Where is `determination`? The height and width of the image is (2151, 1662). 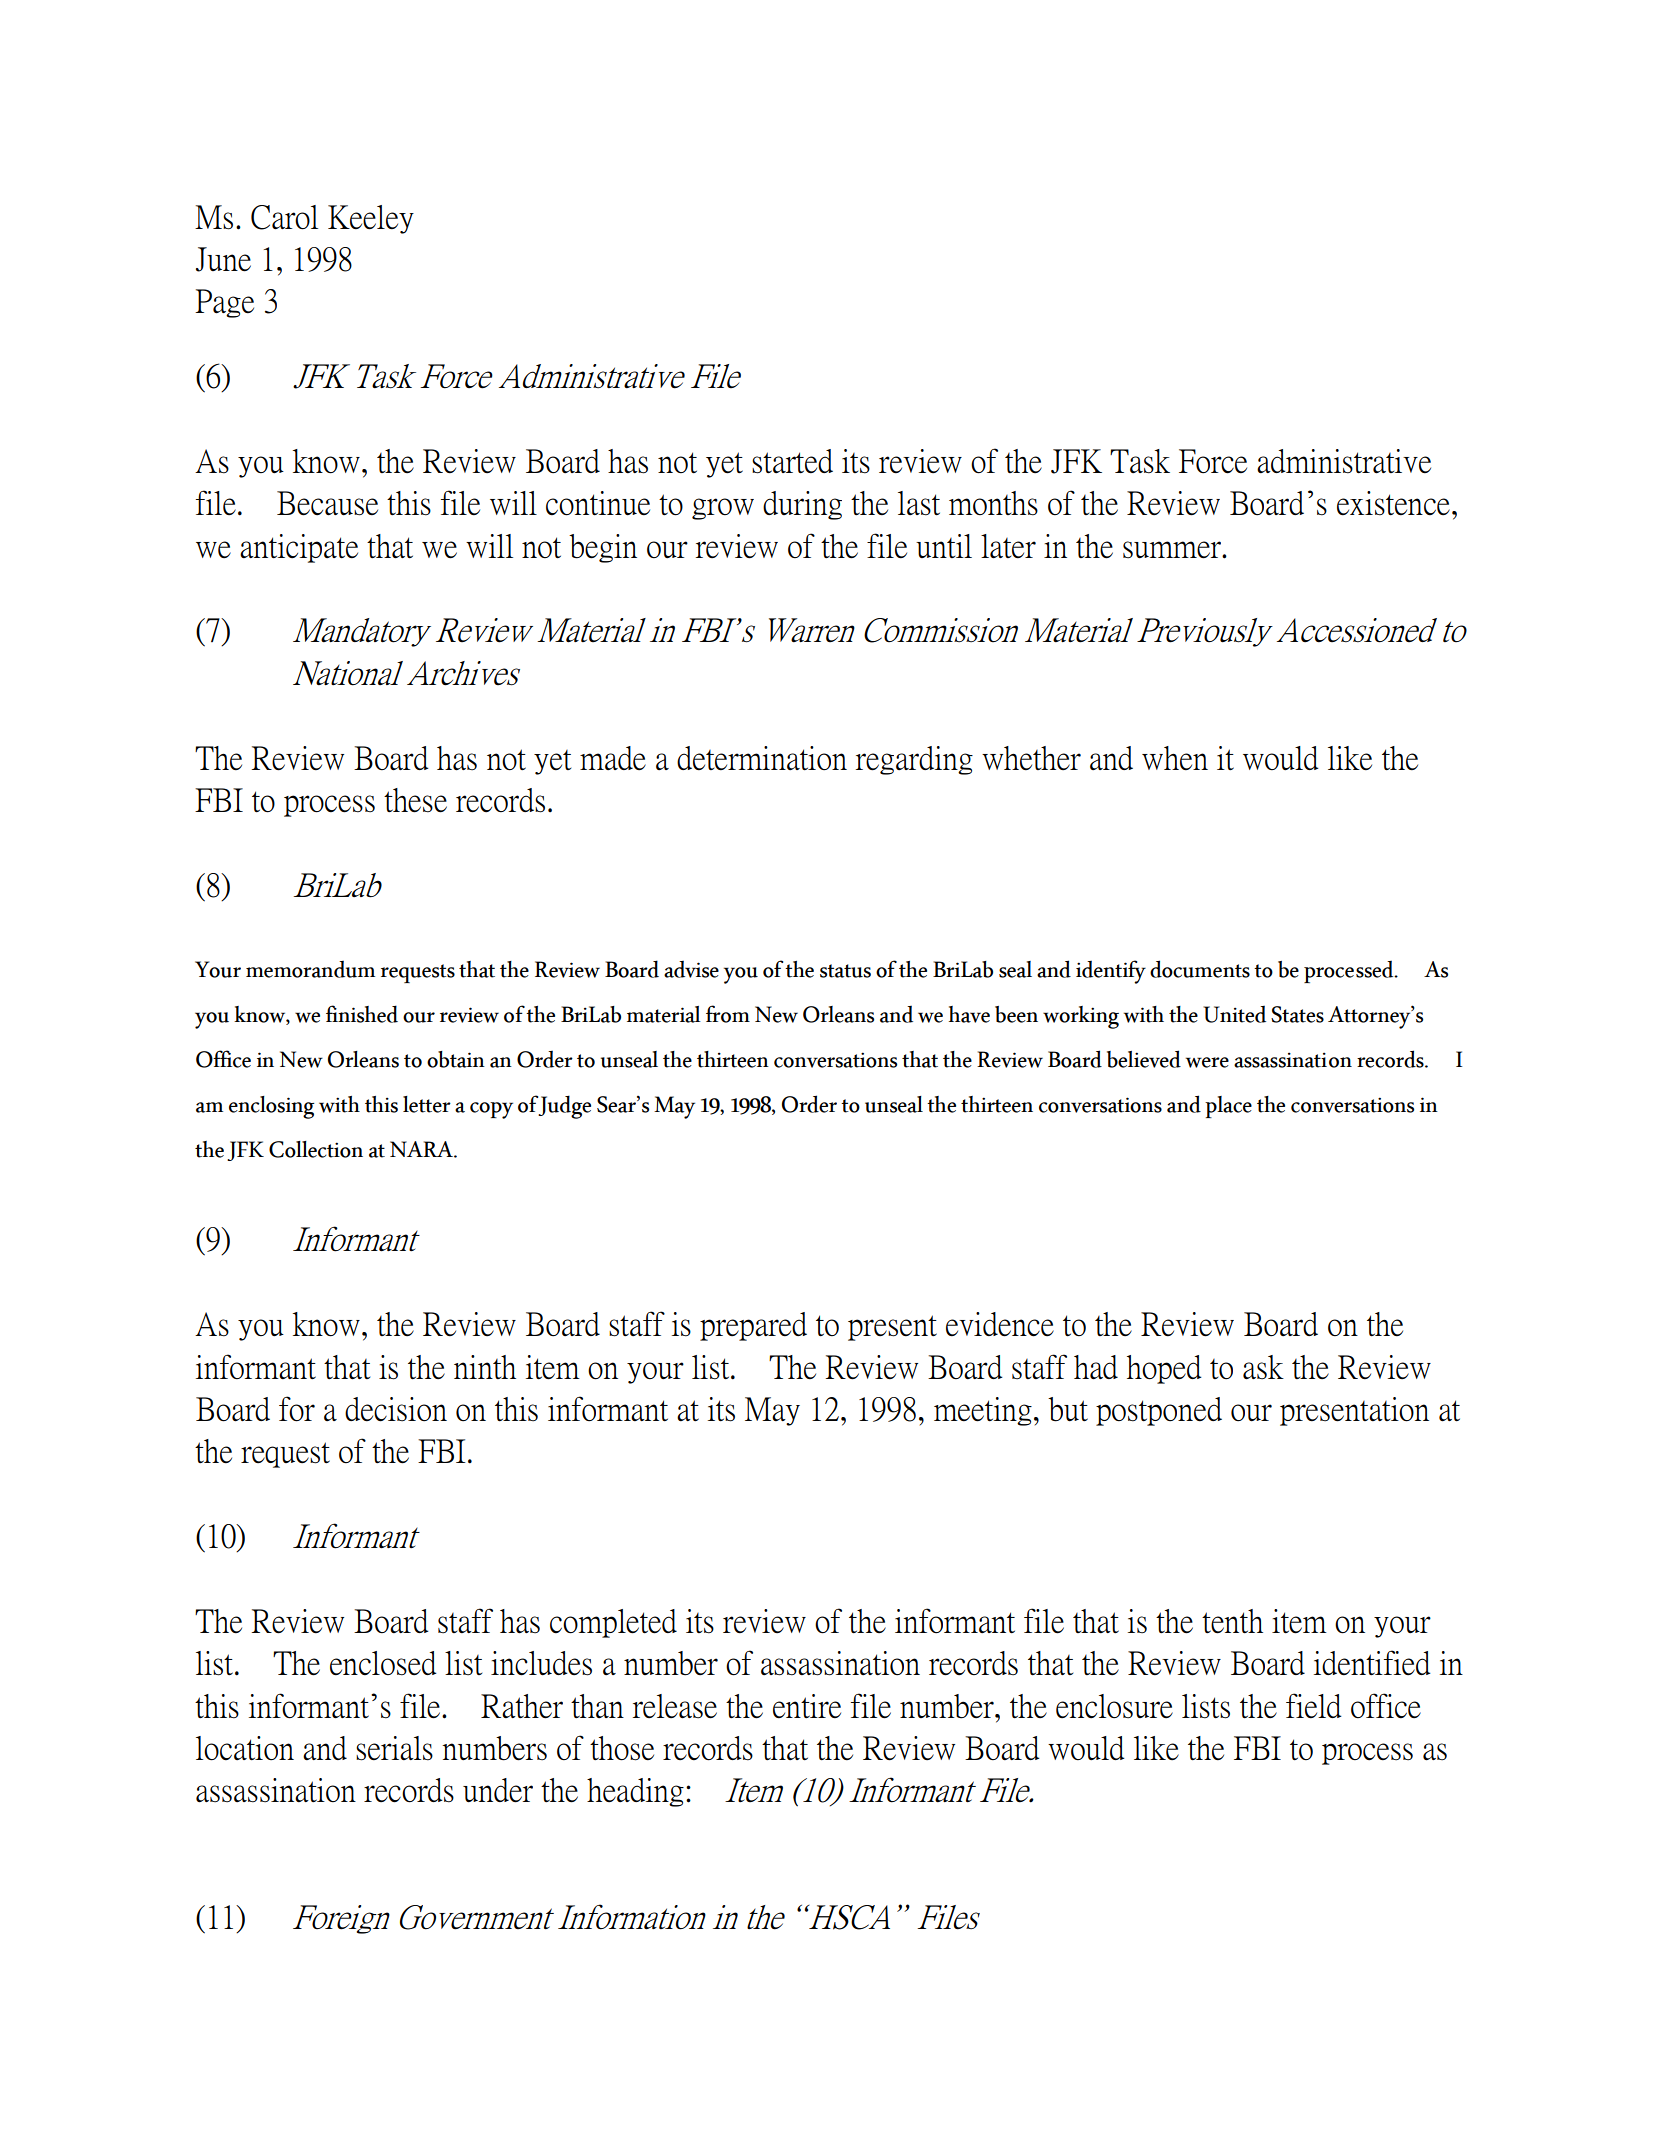
determination is located at coordinates (762, 758).
